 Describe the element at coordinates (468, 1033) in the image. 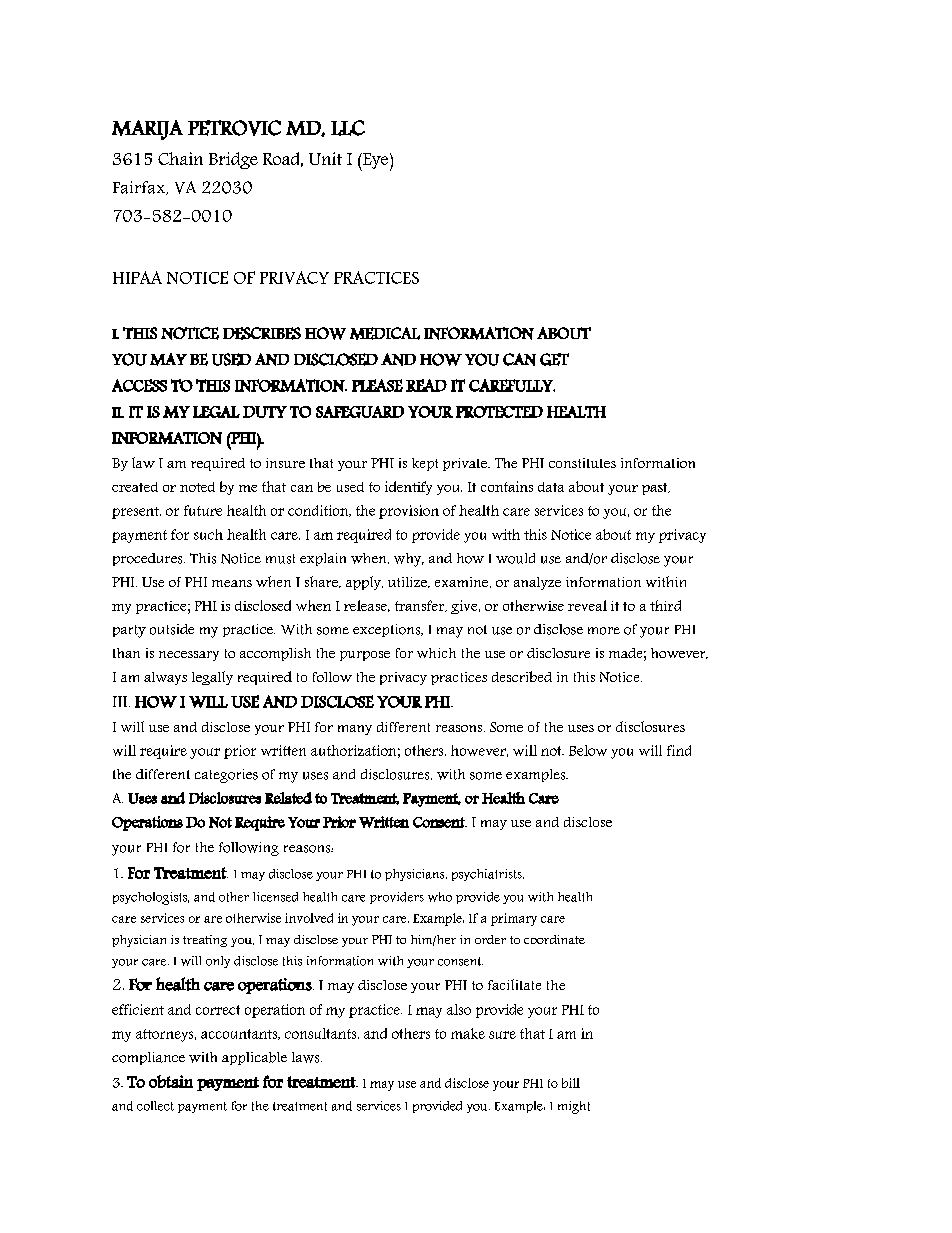

I see `make` at that location.
